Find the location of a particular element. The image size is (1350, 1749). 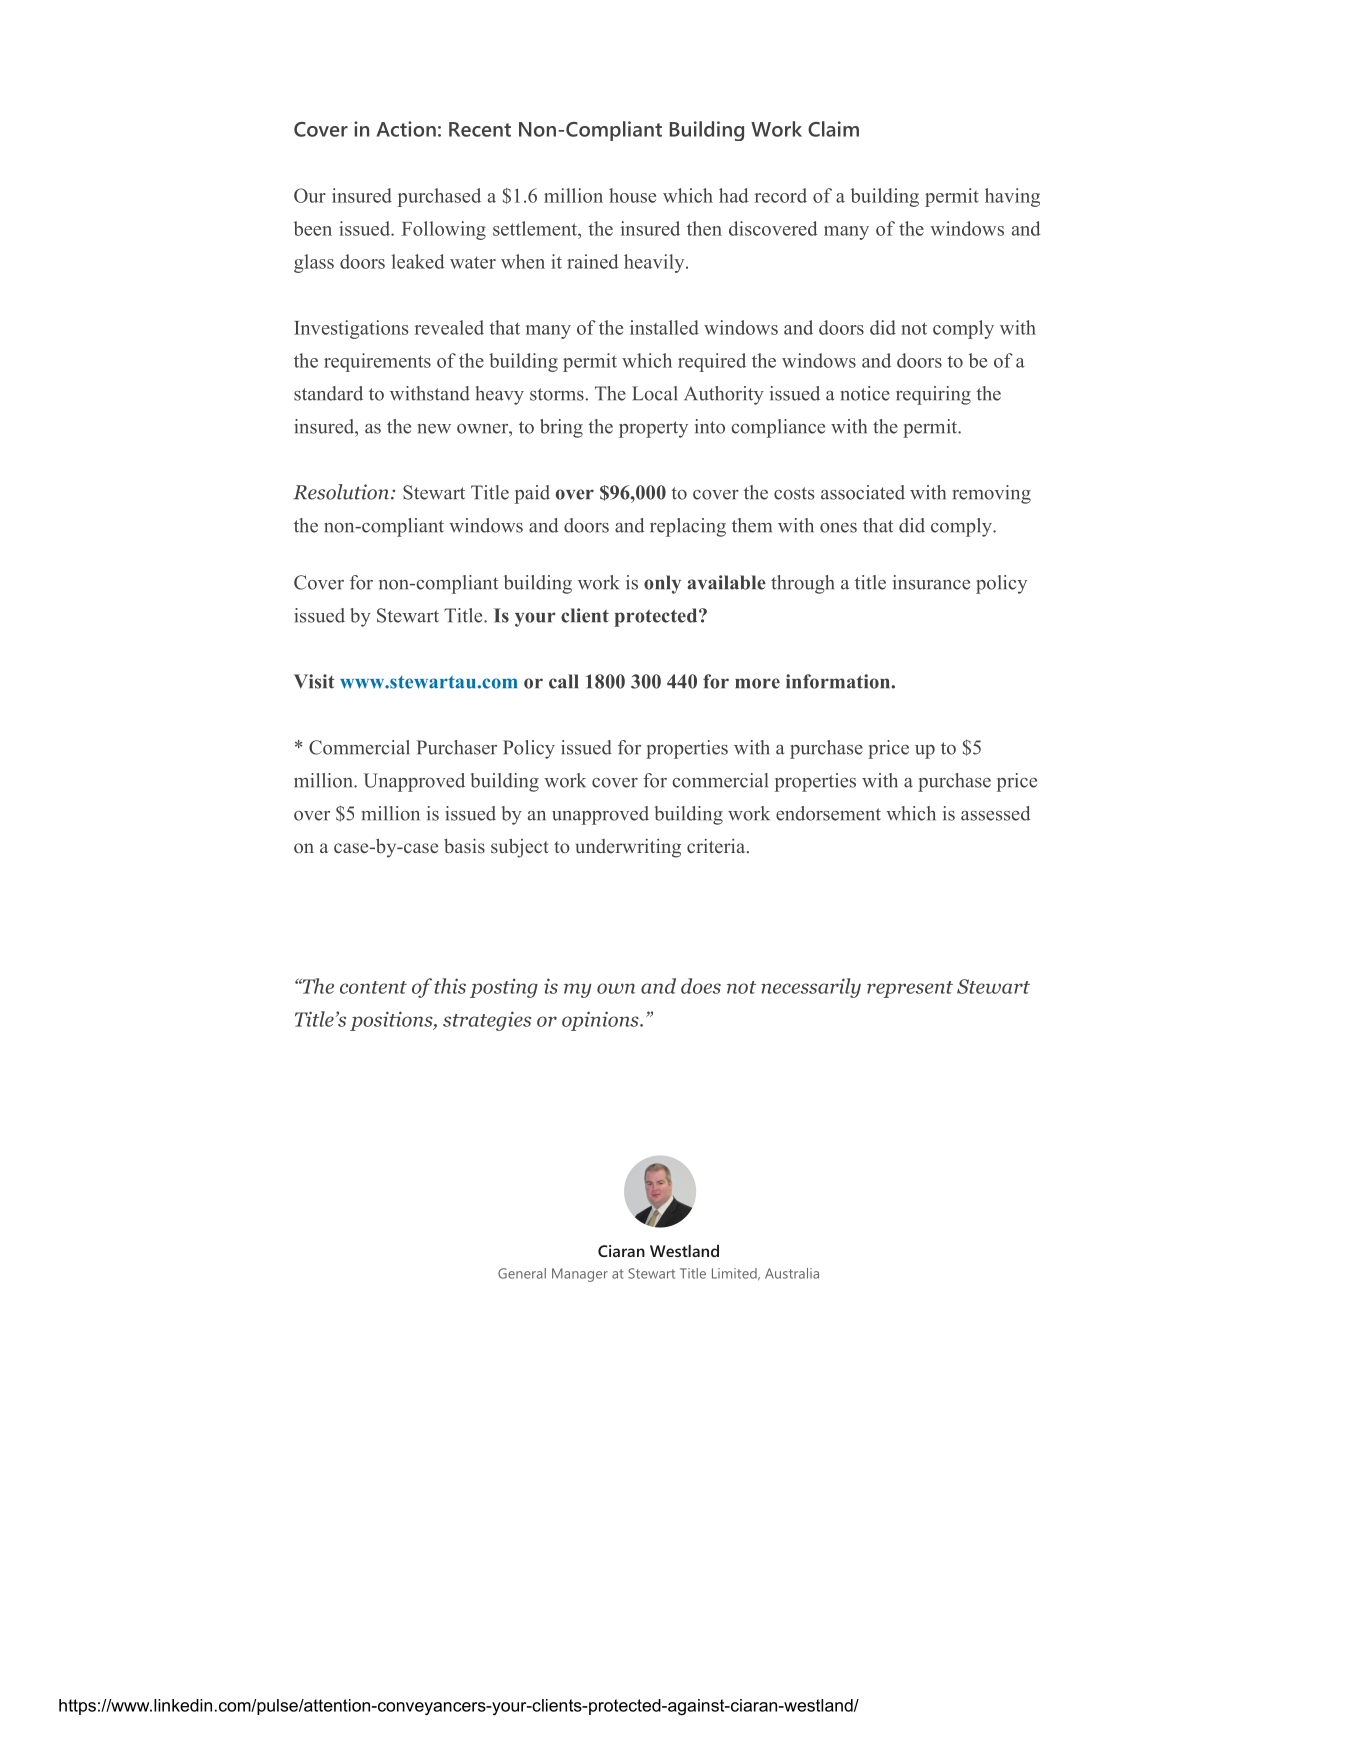

General is located at coordinates (522, 1273).
